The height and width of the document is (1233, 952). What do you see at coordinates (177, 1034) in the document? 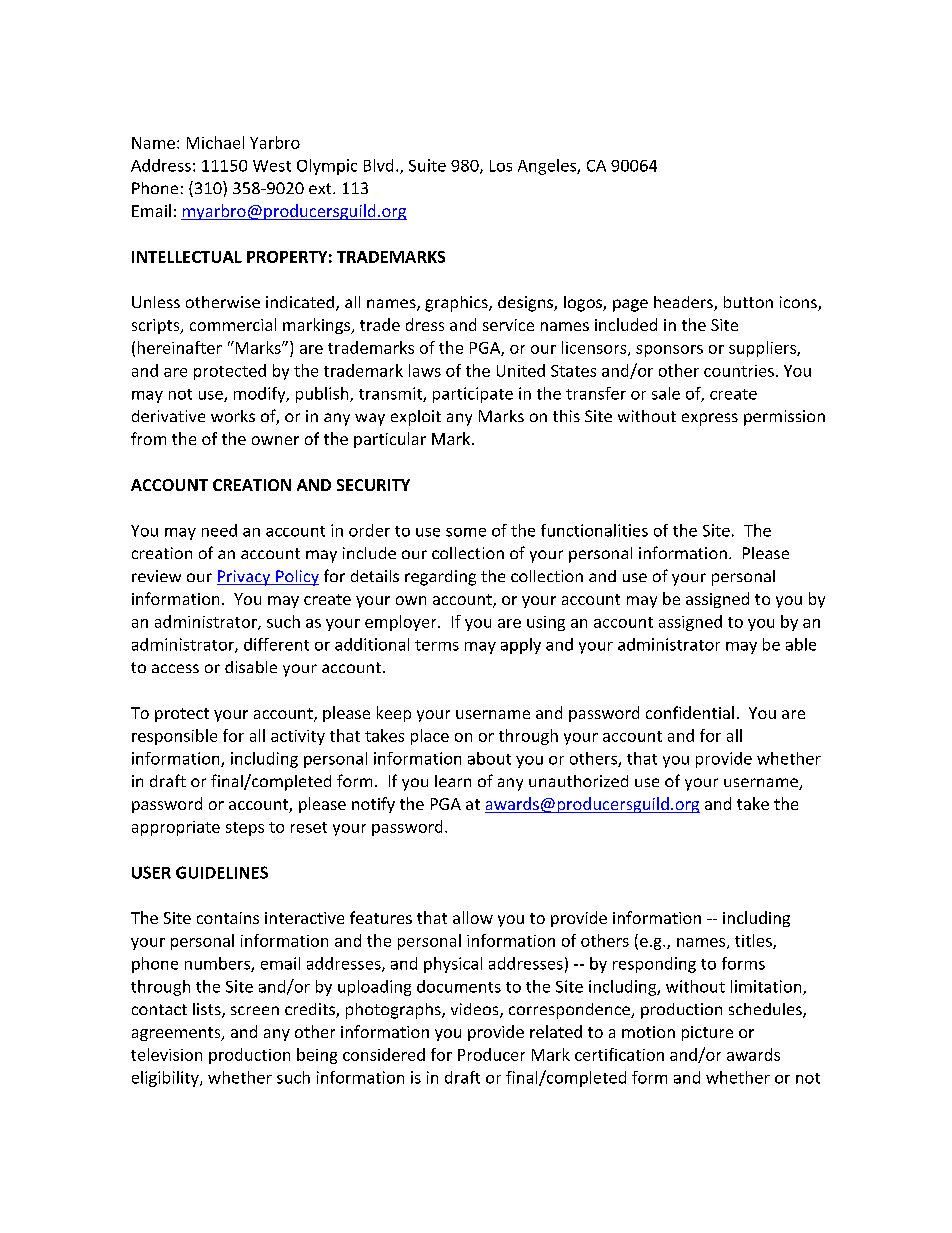
I see `agreements` at bounding box center [177, 1034].
